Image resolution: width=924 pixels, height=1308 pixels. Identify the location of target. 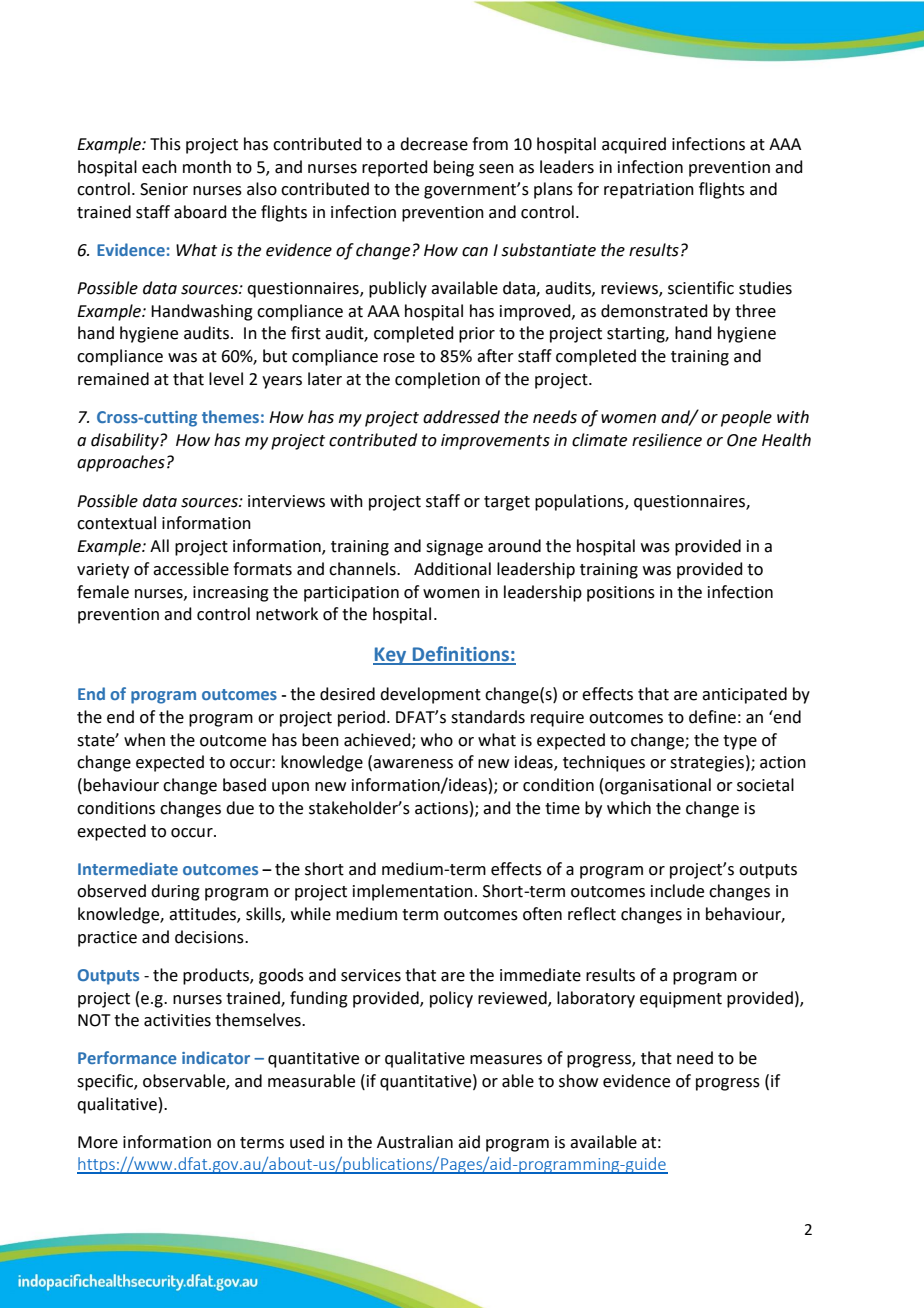
(507, 503).
